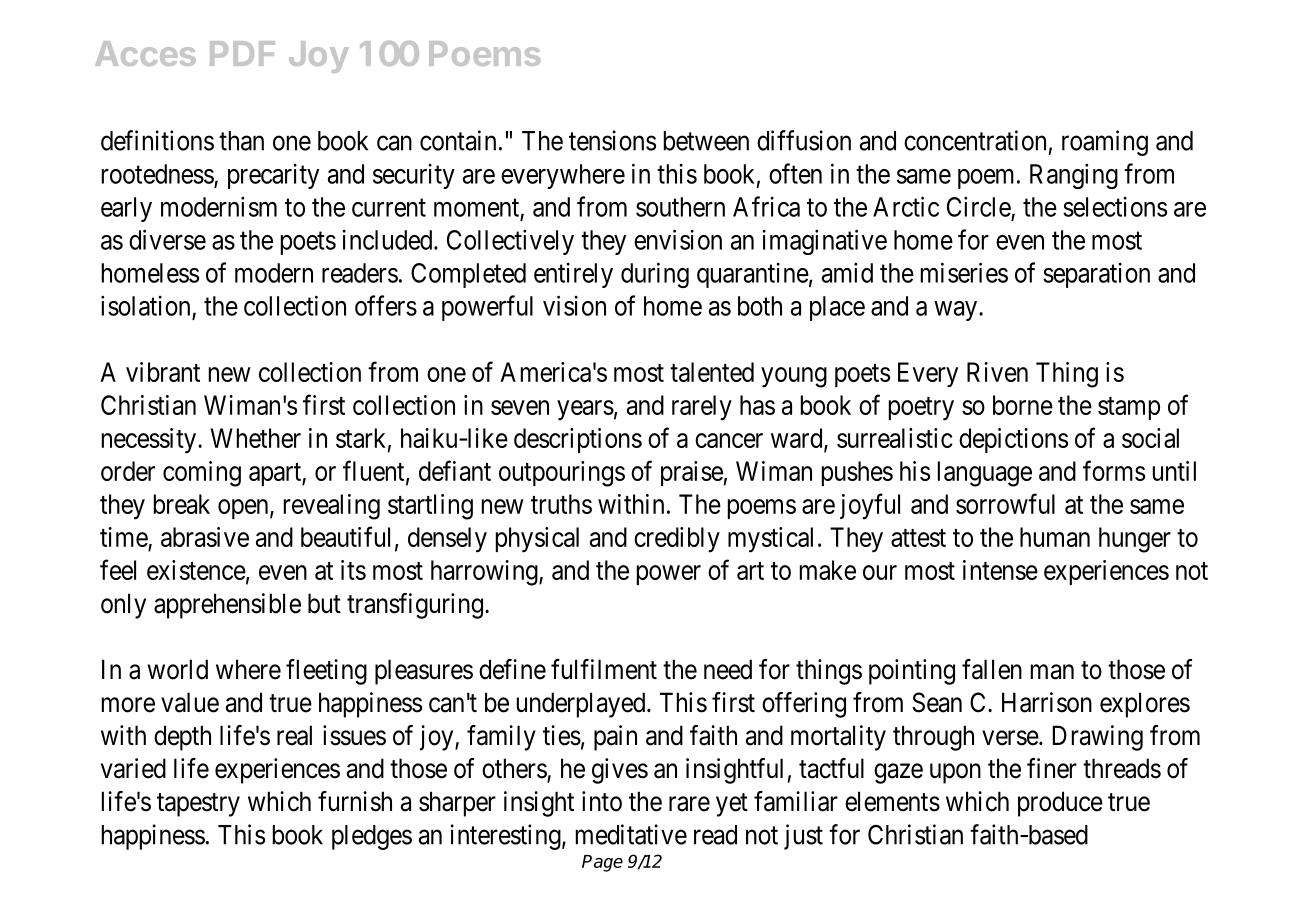 This document has height=924, width=1311. I want to click on meditative, so click(631, 834).
